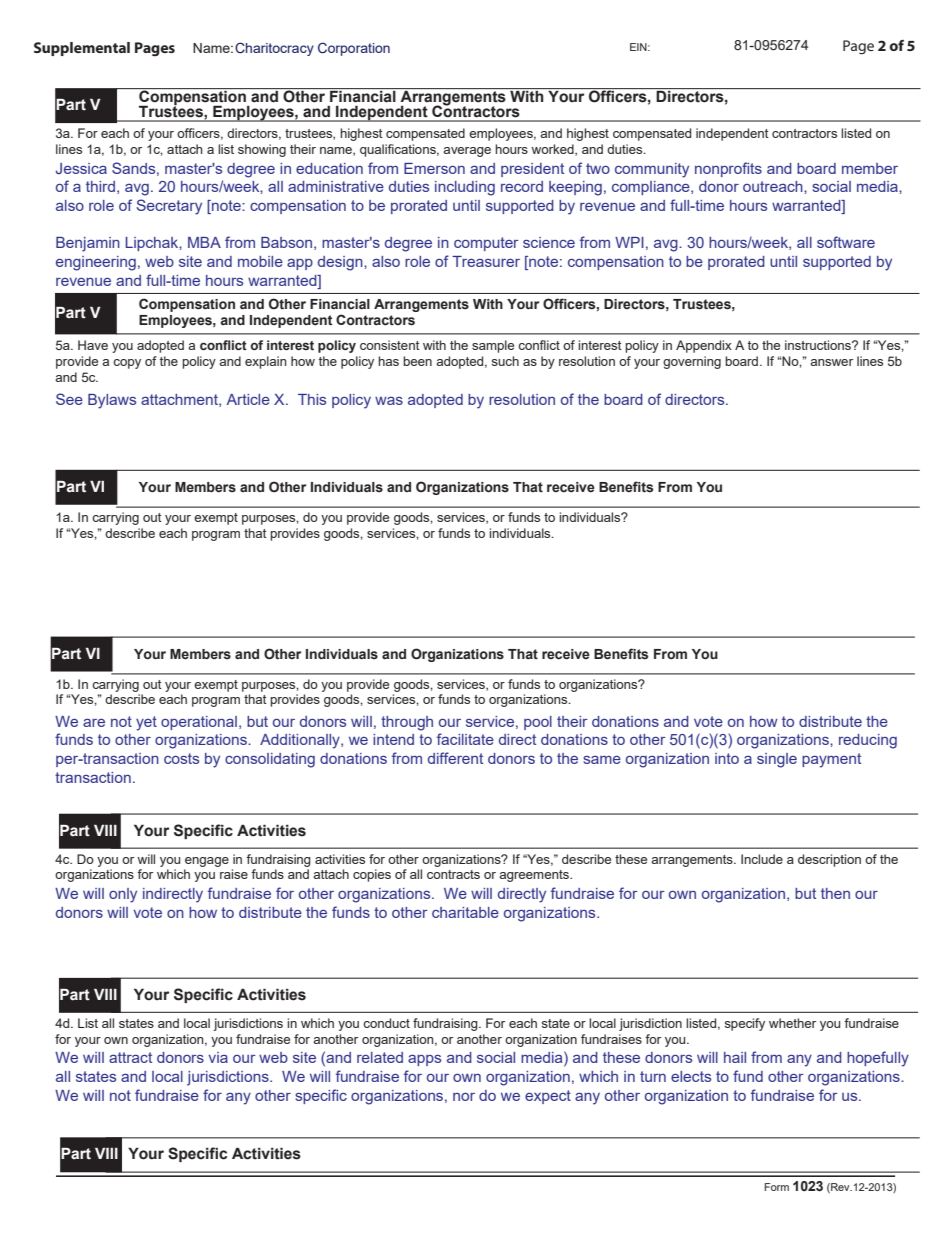 The width and height of the screenshot is (952, 1233). Describe the element at coordinates (486, 261) in the screenshot. I see `Treasurer` at that location.
